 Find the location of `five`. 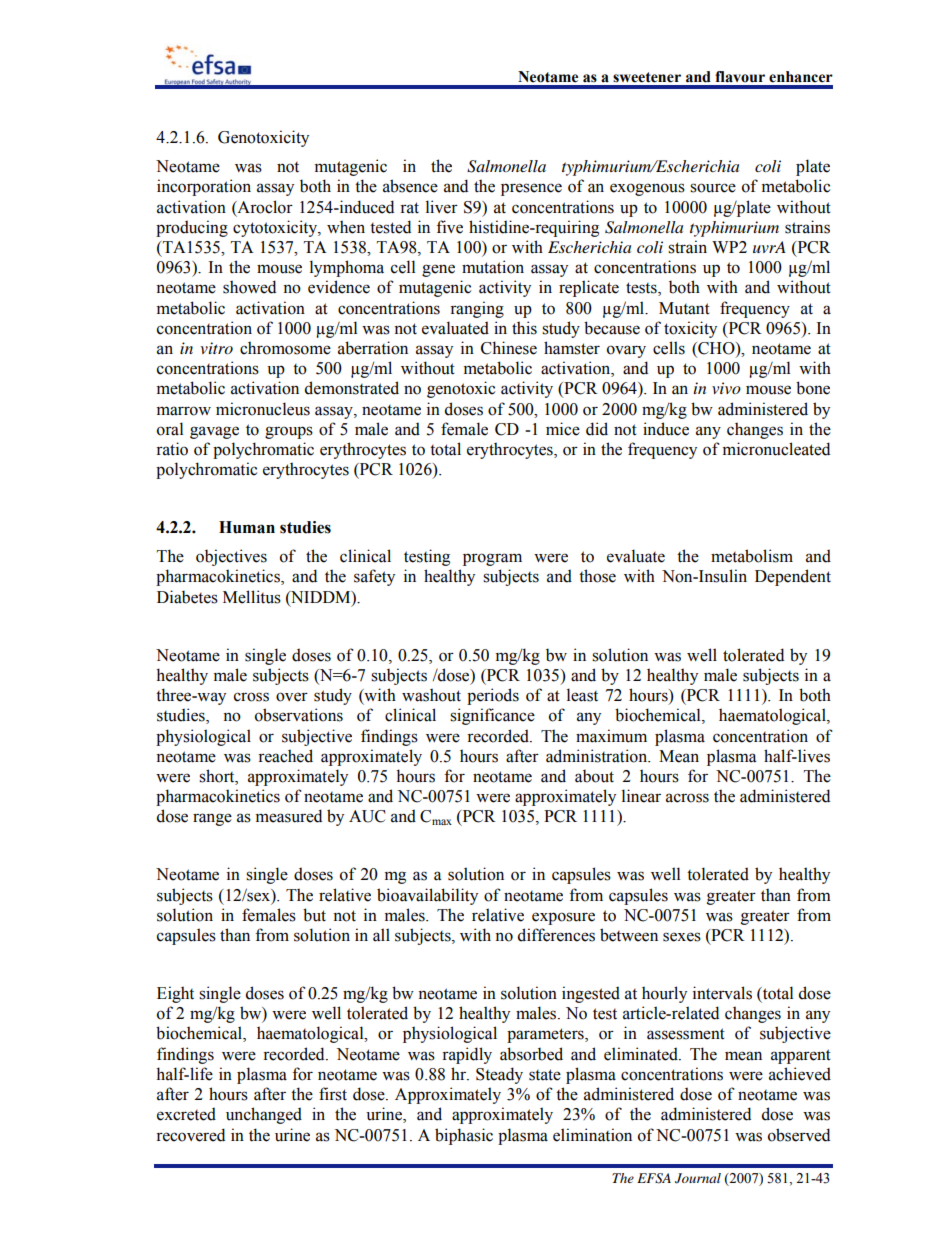

five is located at coordinates (449, 227).
